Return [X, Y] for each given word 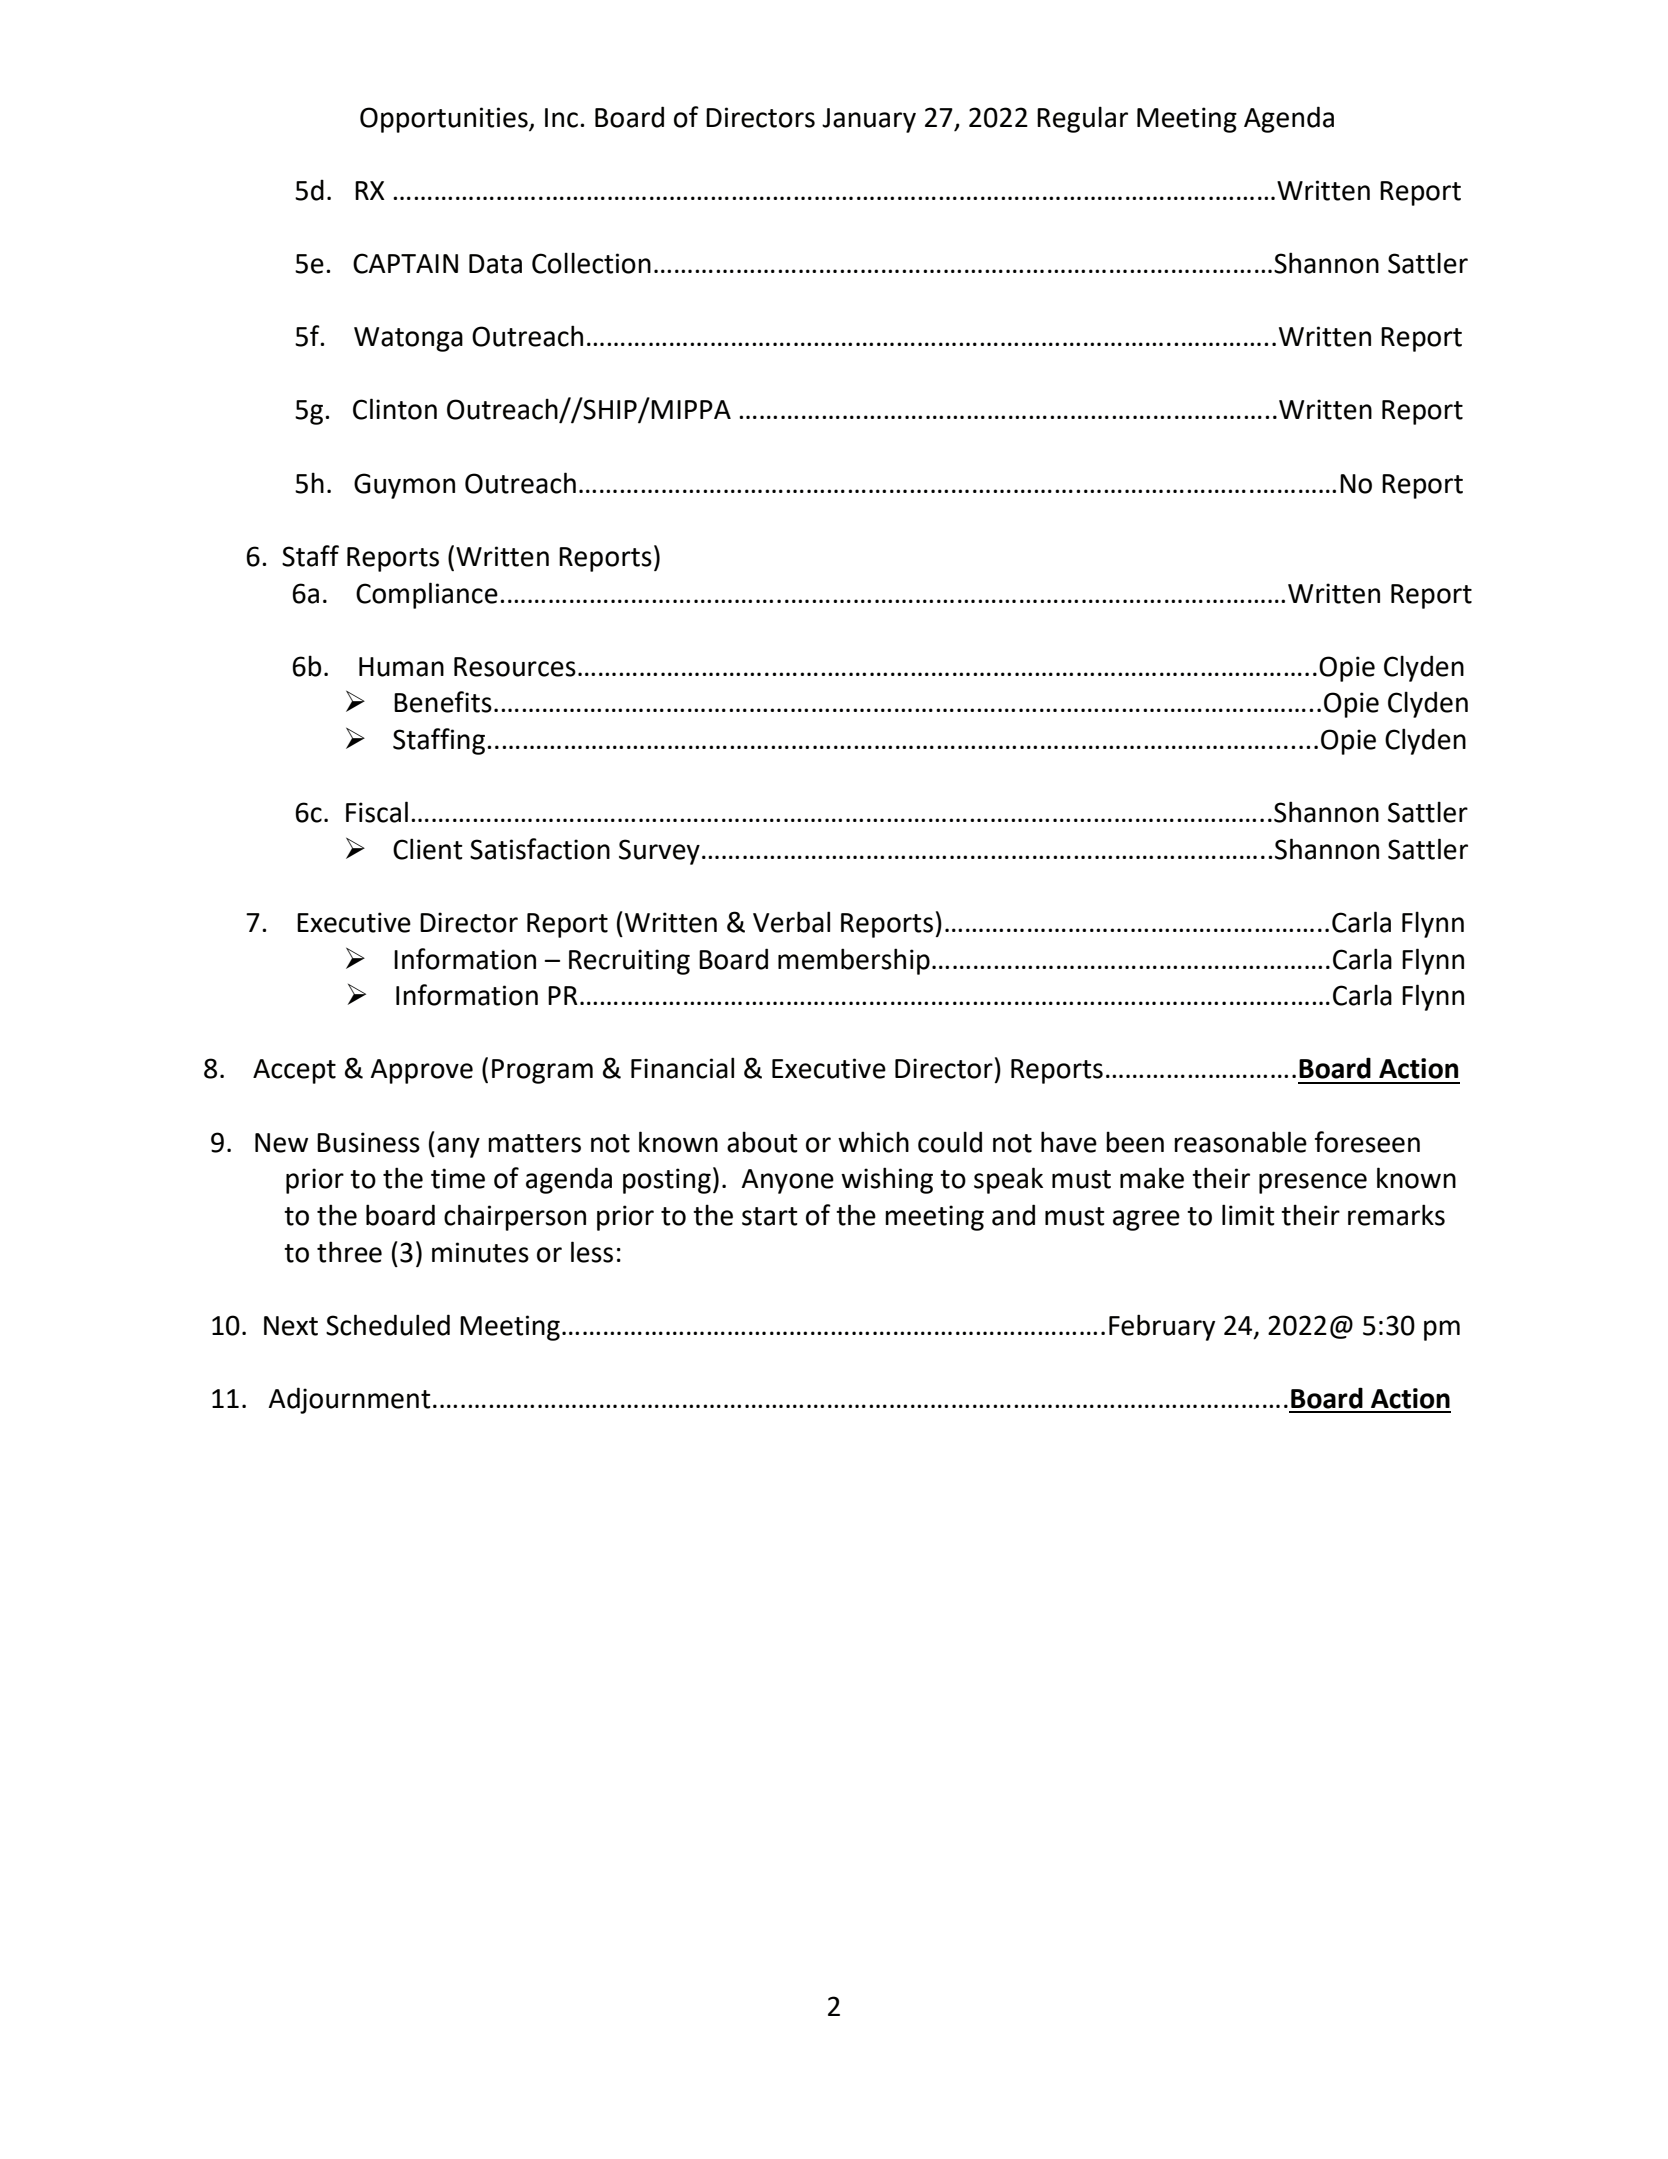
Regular [1082, 119]
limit [1248, 1215]
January [869, 120]
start [770, 1216]
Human [401, 667]
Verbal [791, 922]
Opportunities [445, 120]
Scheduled [388, 1325]
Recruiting [629, 962]
